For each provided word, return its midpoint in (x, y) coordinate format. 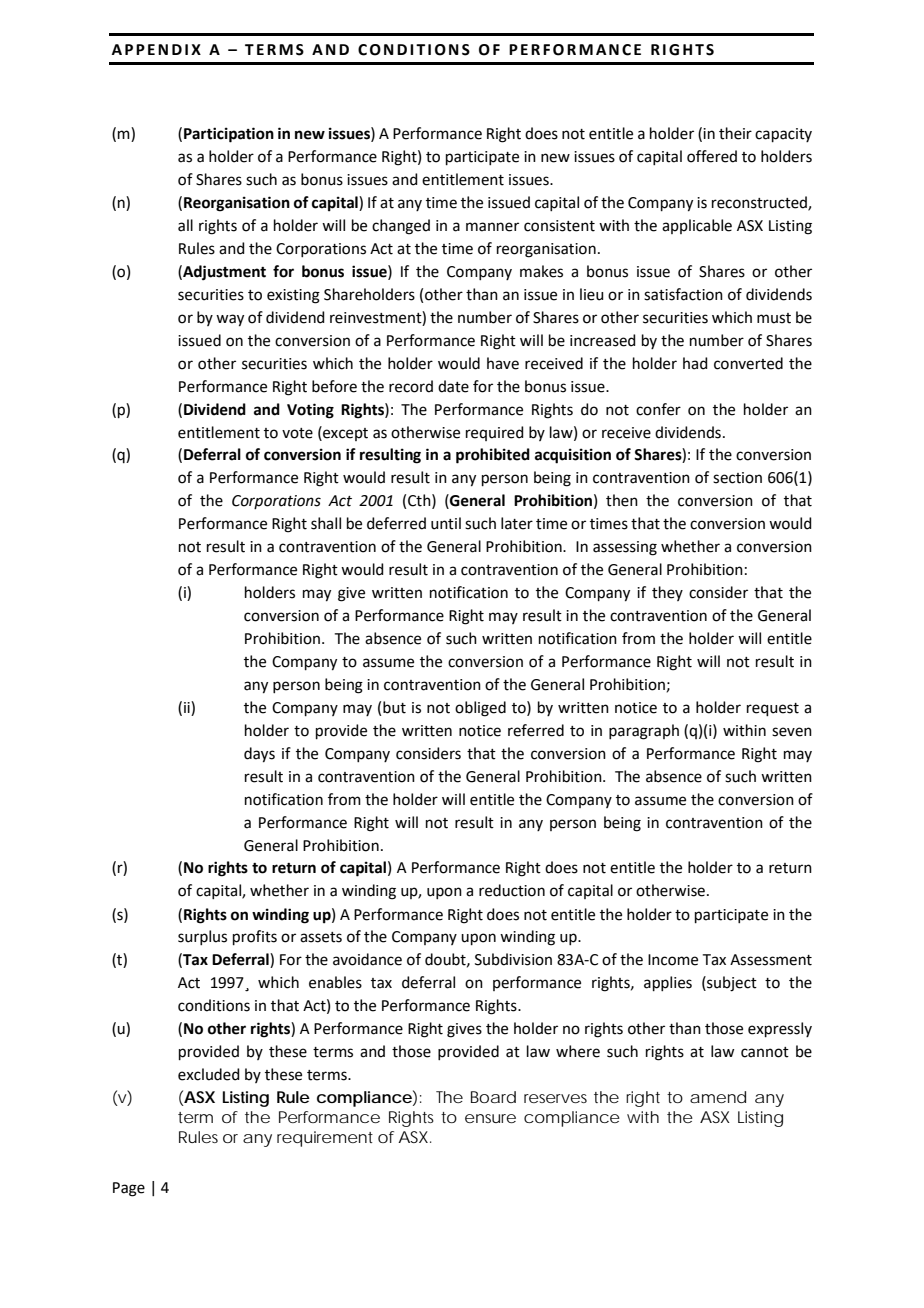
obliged (480, 709)
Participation (229, 135)
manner (492, 227)
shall (326, 523)
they (667, 593)
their (735, 133)
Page (129, 1189)
